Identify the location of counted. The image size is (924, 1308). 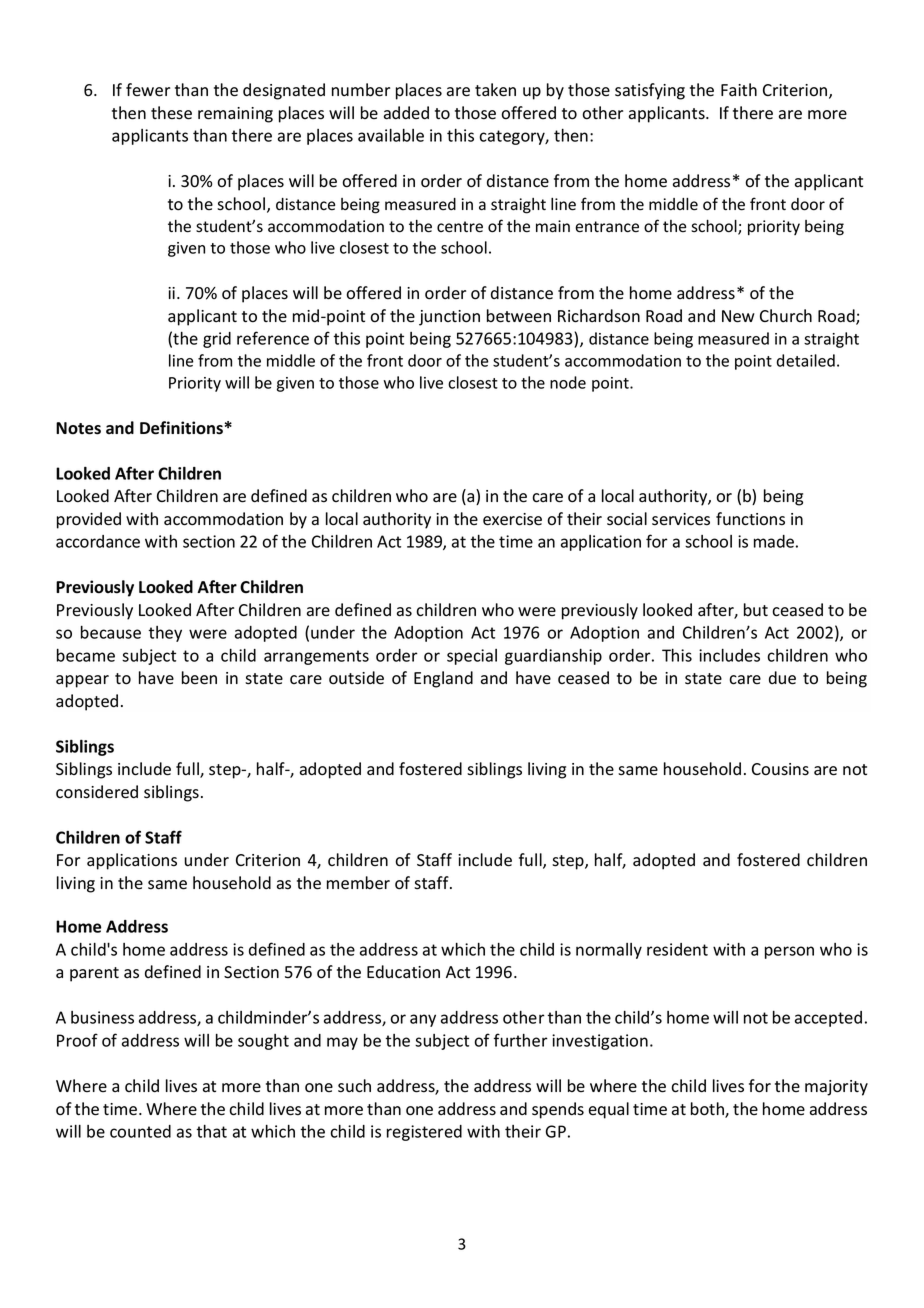
(140, 1131).
